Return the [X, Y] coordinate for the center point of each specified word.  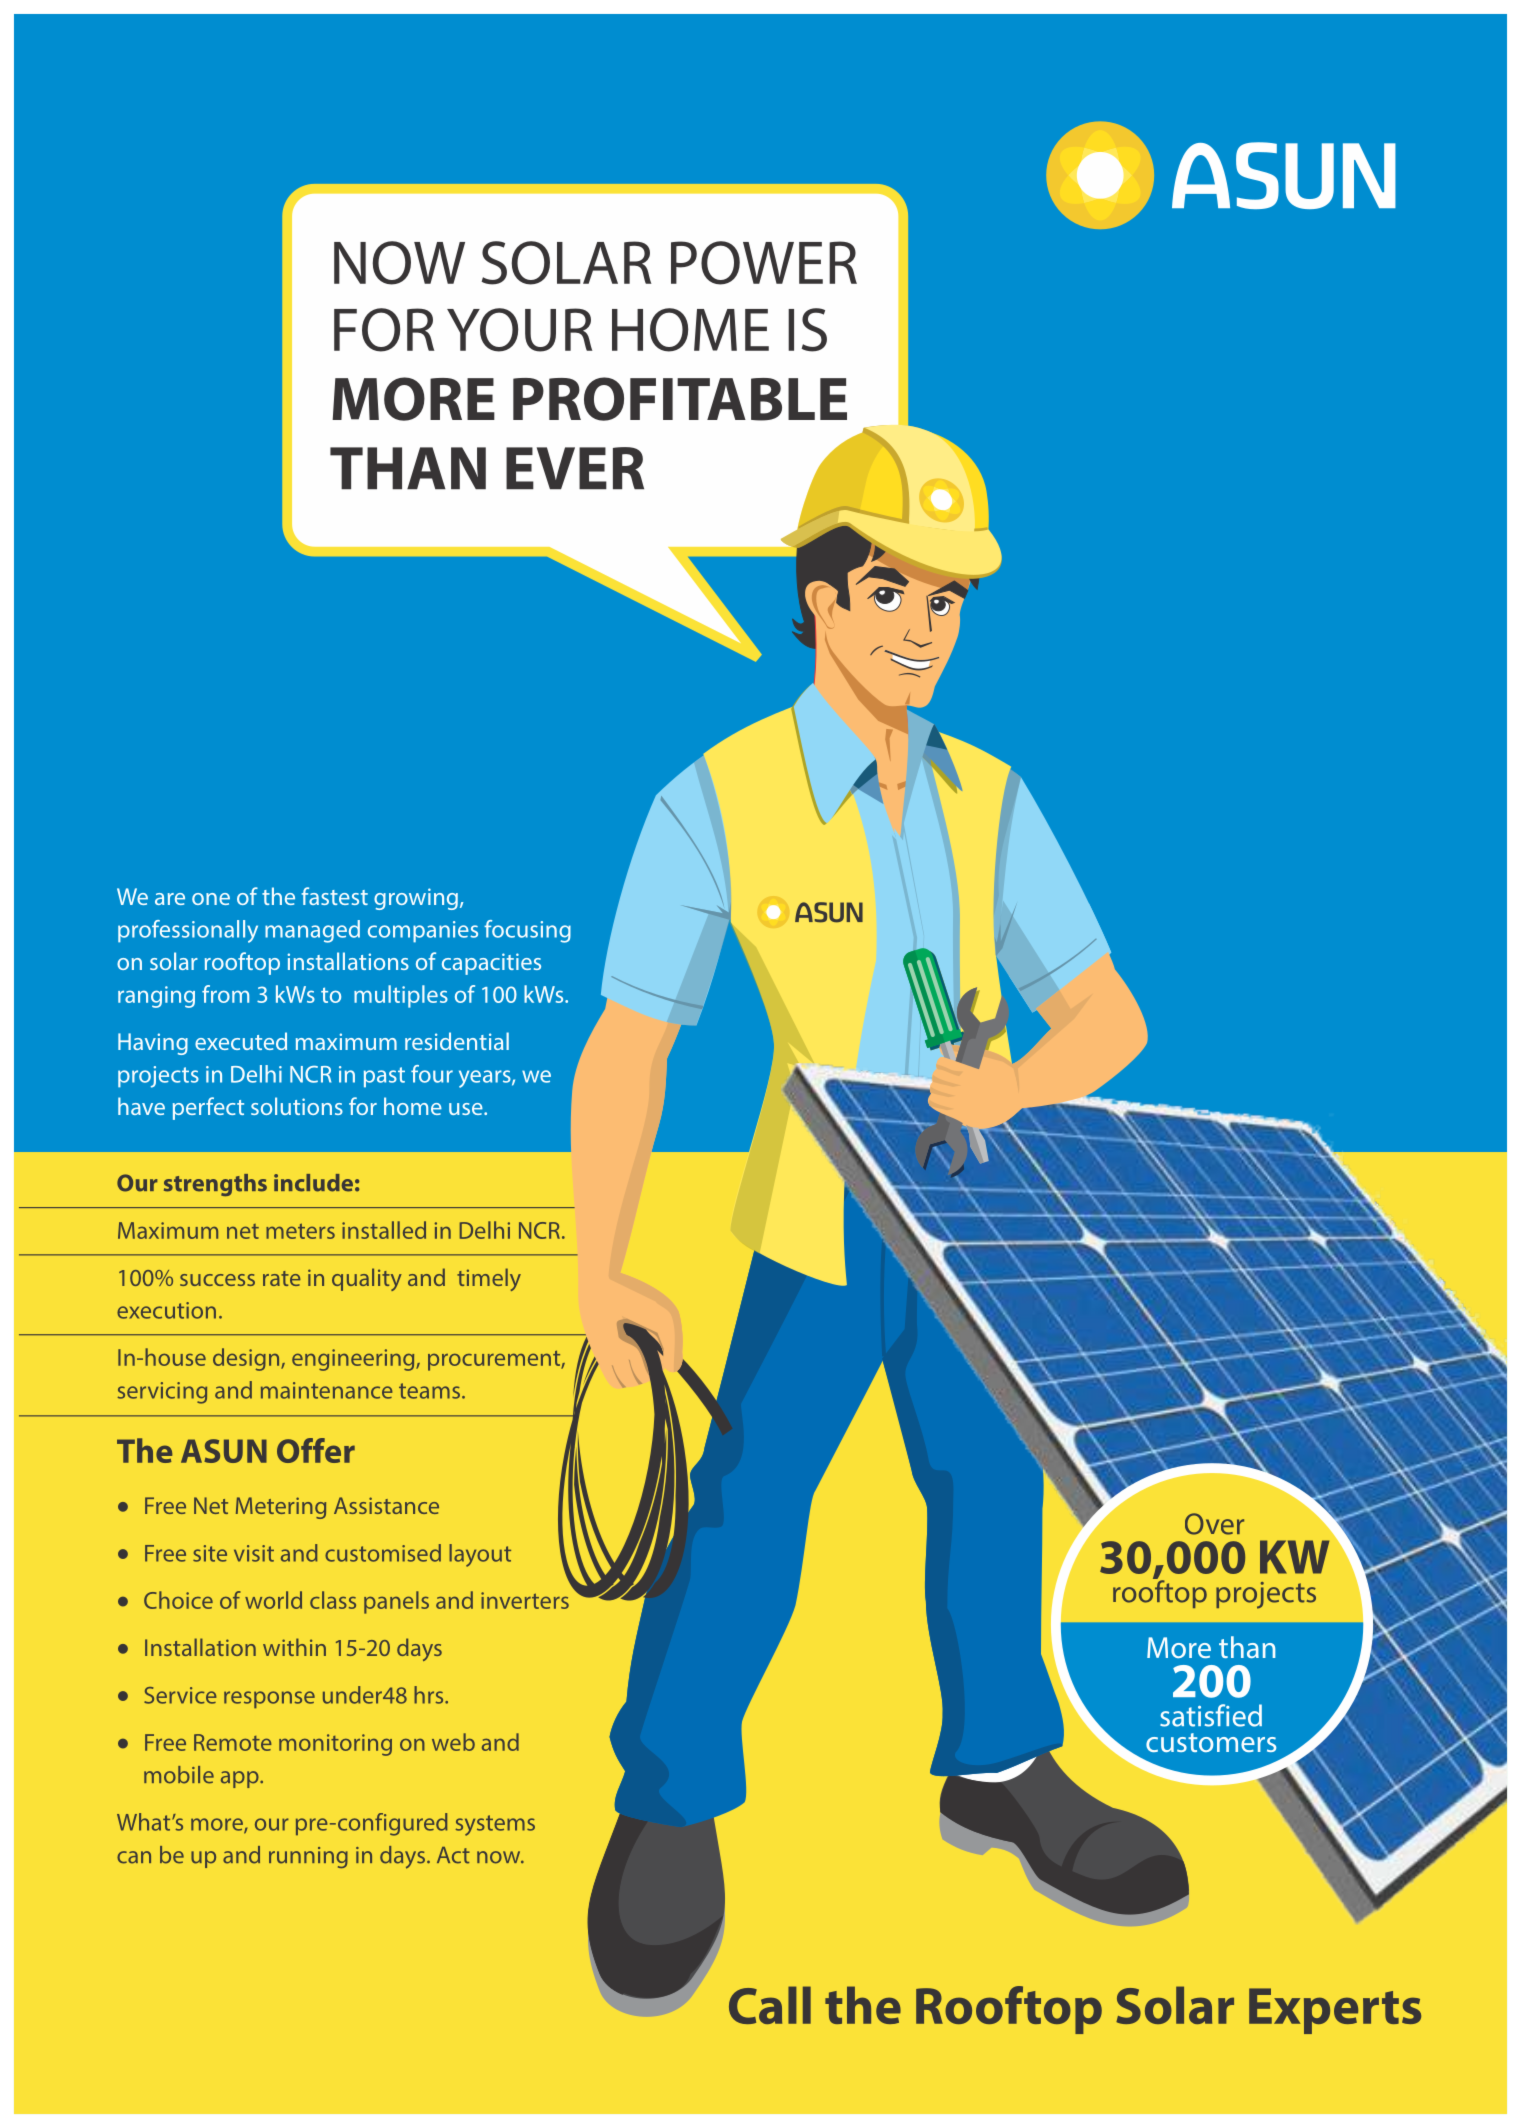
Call [770, 2005]
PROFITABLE [680, 399]
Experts [1335, 2011]
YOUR [520, 330]
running [308, 1857]
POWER [764, 263]
